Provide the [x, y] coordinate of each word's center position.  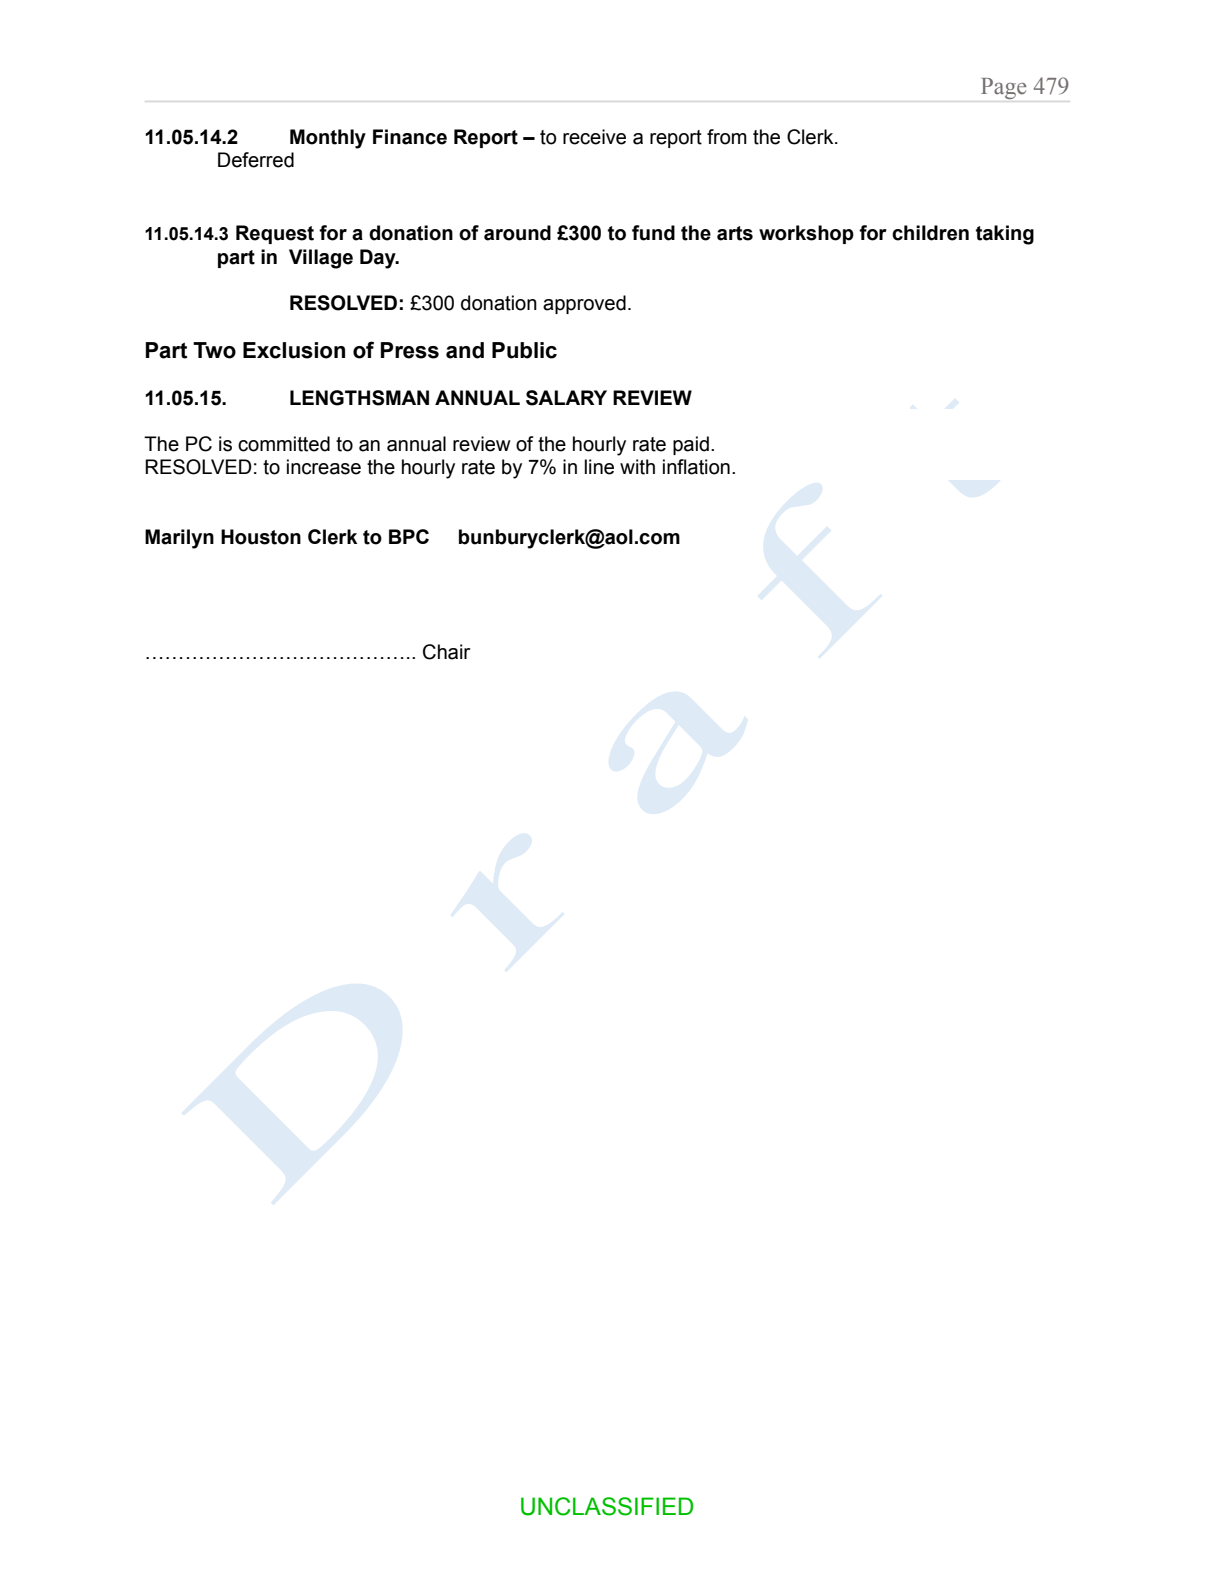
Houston [261, 537]
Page [1003, 88]
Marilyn [179, 539]
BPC [409, 536]
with [637, 467]
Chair [446, 652]
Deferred [256, 160]
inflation [696, 467]
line [599, 467]
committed [284, 444]
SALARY [566, 398]
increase [324, 467]
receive [594, 137]
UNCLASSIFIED [607, 1506]
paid [691, 445]
